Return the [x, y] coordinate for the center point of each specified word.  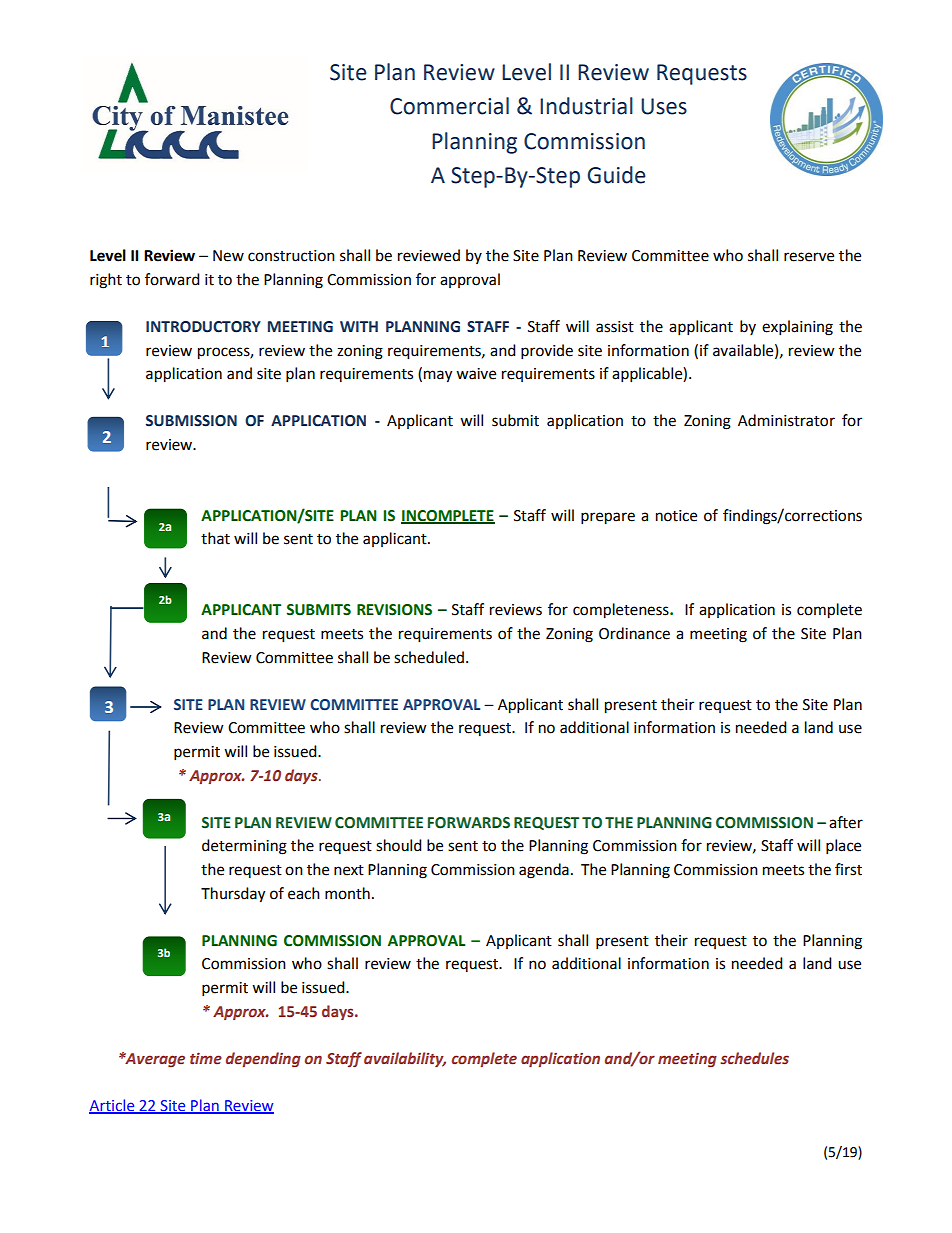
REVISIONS [394, 610]
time [206, 1058]
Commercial [449, 106]
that [215, 538]
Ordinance [634, 633]
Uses [664, 106]
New [228, 256]
